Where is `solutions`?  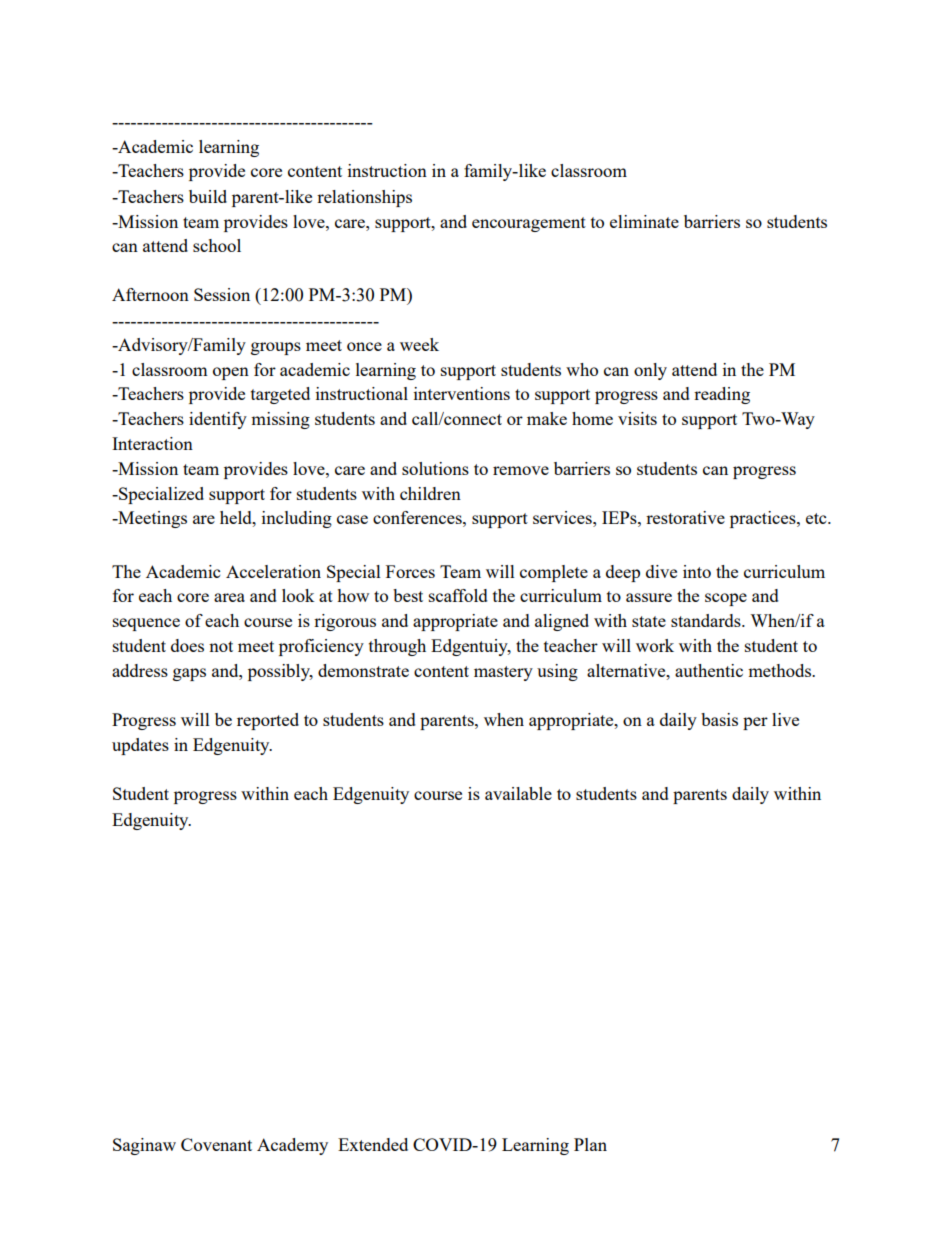
solutions is located at coordinates (435, 468).
